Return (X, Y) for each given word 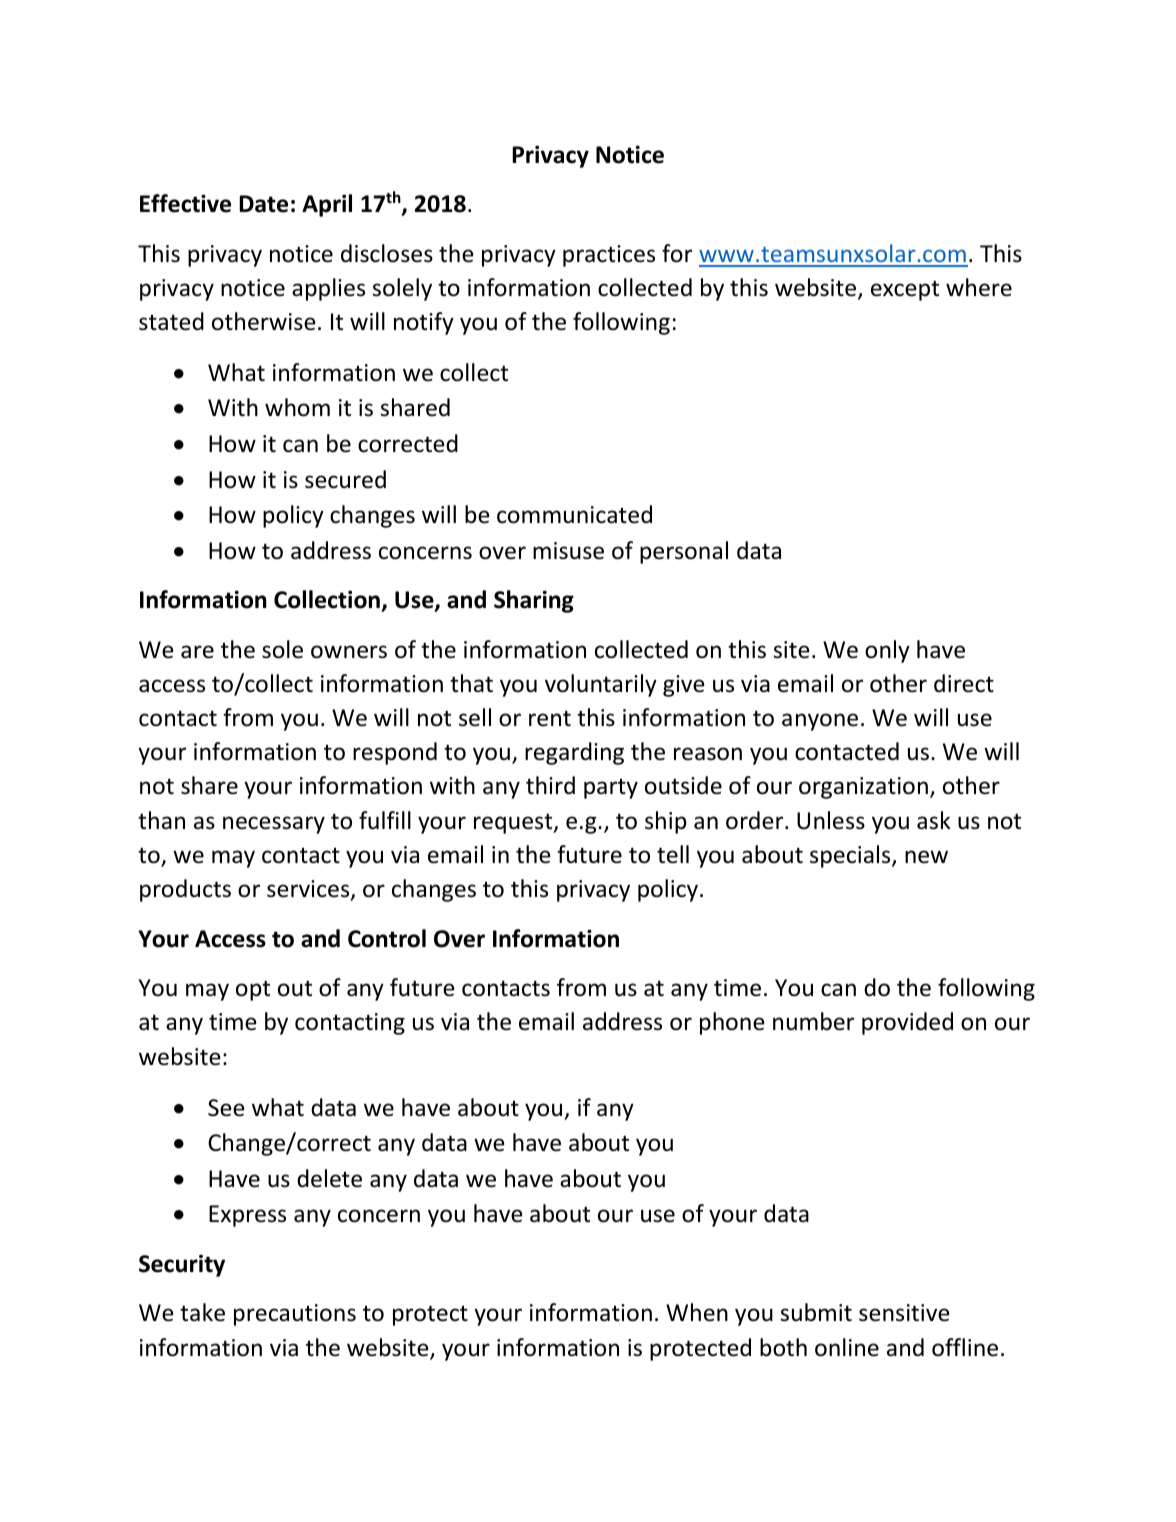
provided (907, 1023)
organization (863, 788)
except (905, 290)
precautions (295, 1315)
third (550, 785)
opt (253, 990)
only (887, 651)
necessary (274, 825)
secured (345, 479)
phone (732, 1023)
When (697, 1312)
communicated (574, 514)
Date (263, 204)
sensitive (904, 1313)
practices (609, 256)
